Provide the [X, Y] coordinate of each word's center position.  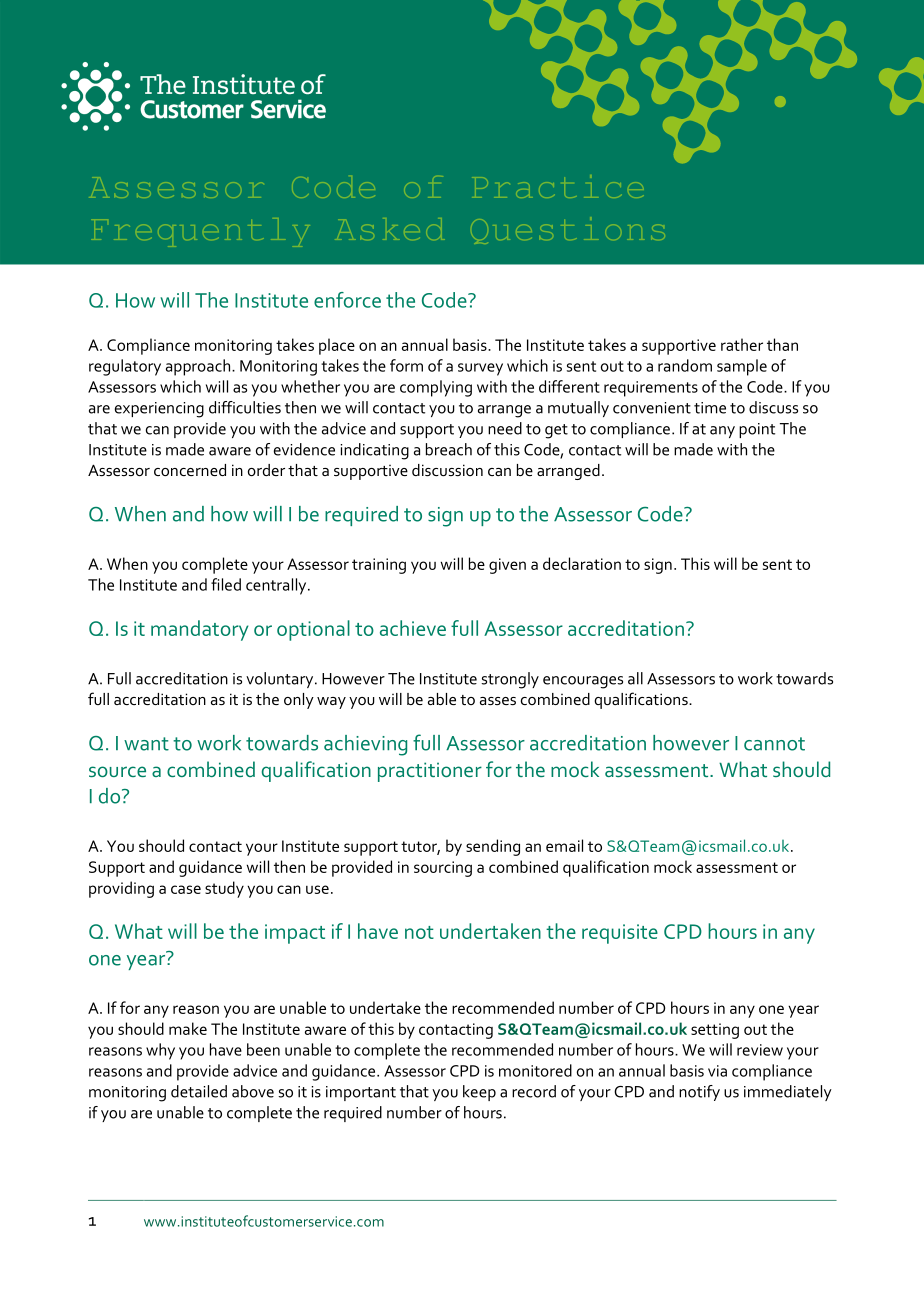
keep [479, 1093]
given [507, 566]
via [717, 1071]
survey [480, 369]
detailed [199, 1091]
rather [742, 344]
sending [493, 847]
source [117, 771]
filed [226, 584]
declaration [582, 563]
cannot [774, 744]
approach [198, 367]
